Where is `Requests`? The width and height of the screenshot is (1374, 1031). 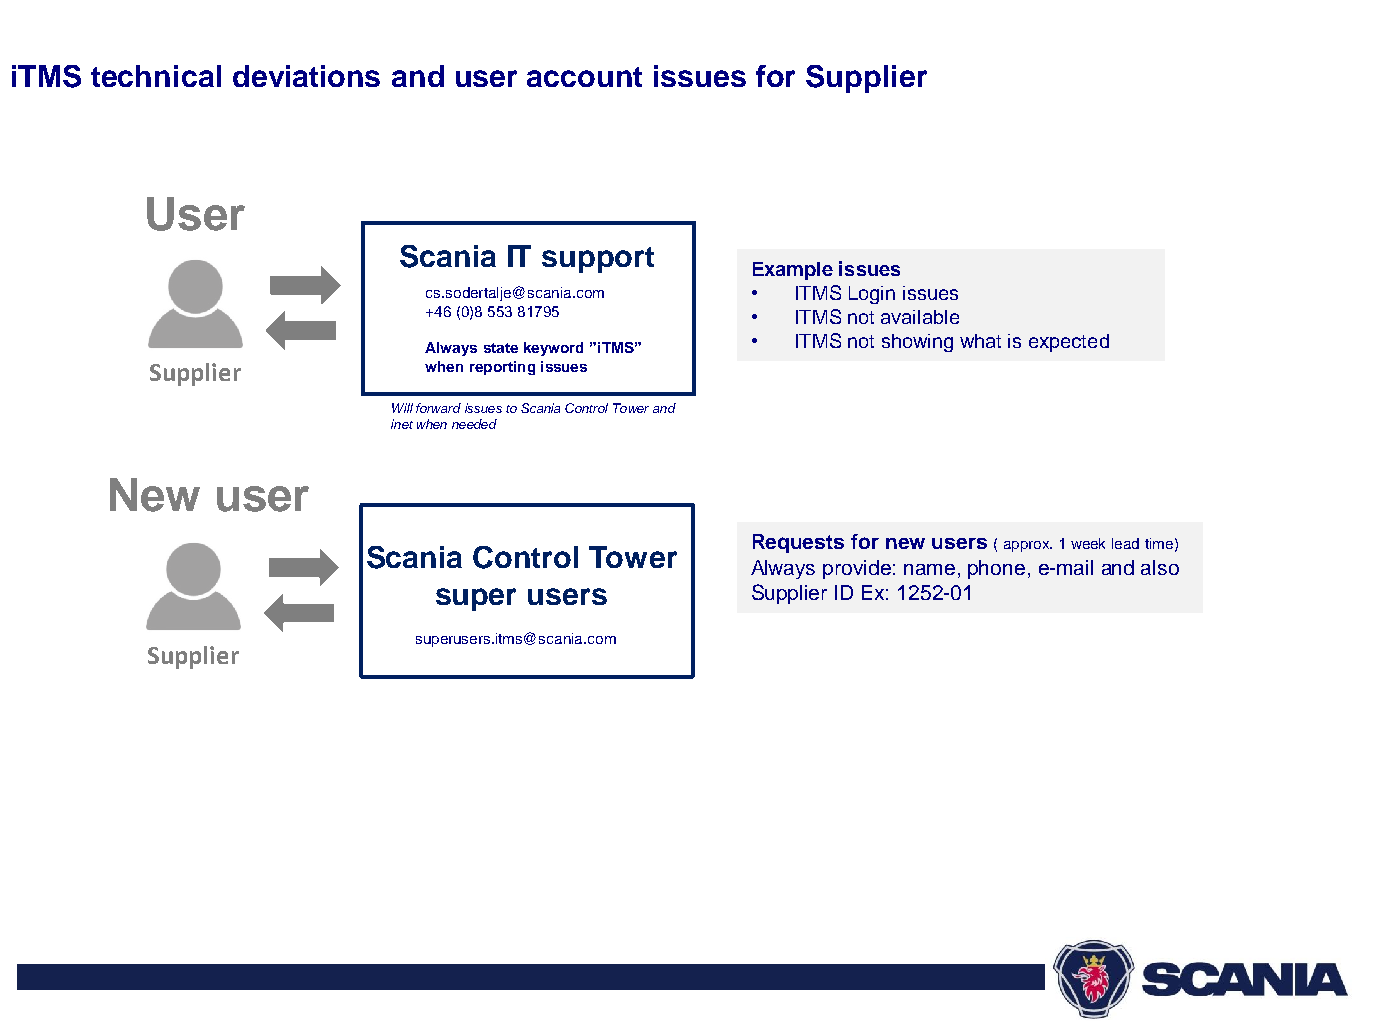
Requests is located at coordinates (798, 543).
